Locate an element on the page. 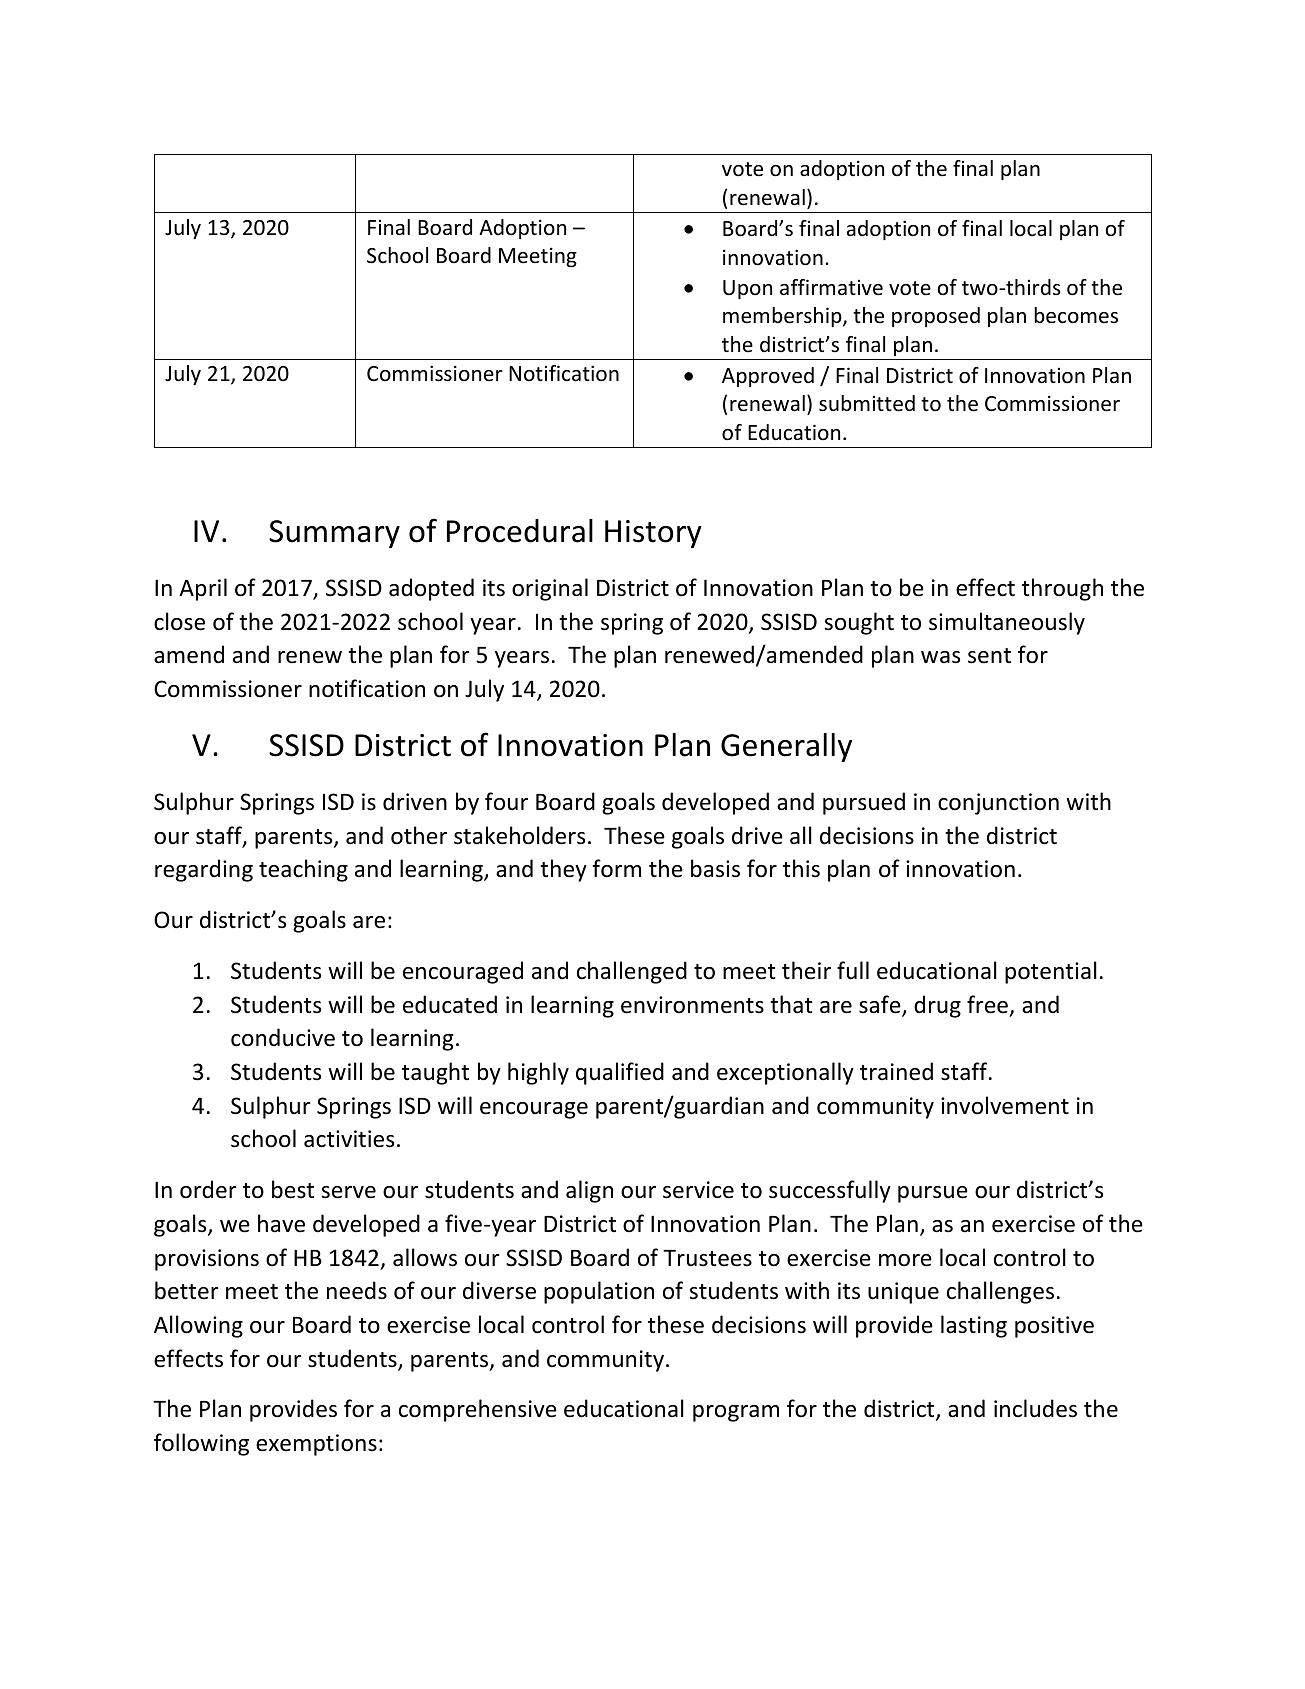 The width and height of the document is (1305, 1689). form is located at coordinates (616, 868).
